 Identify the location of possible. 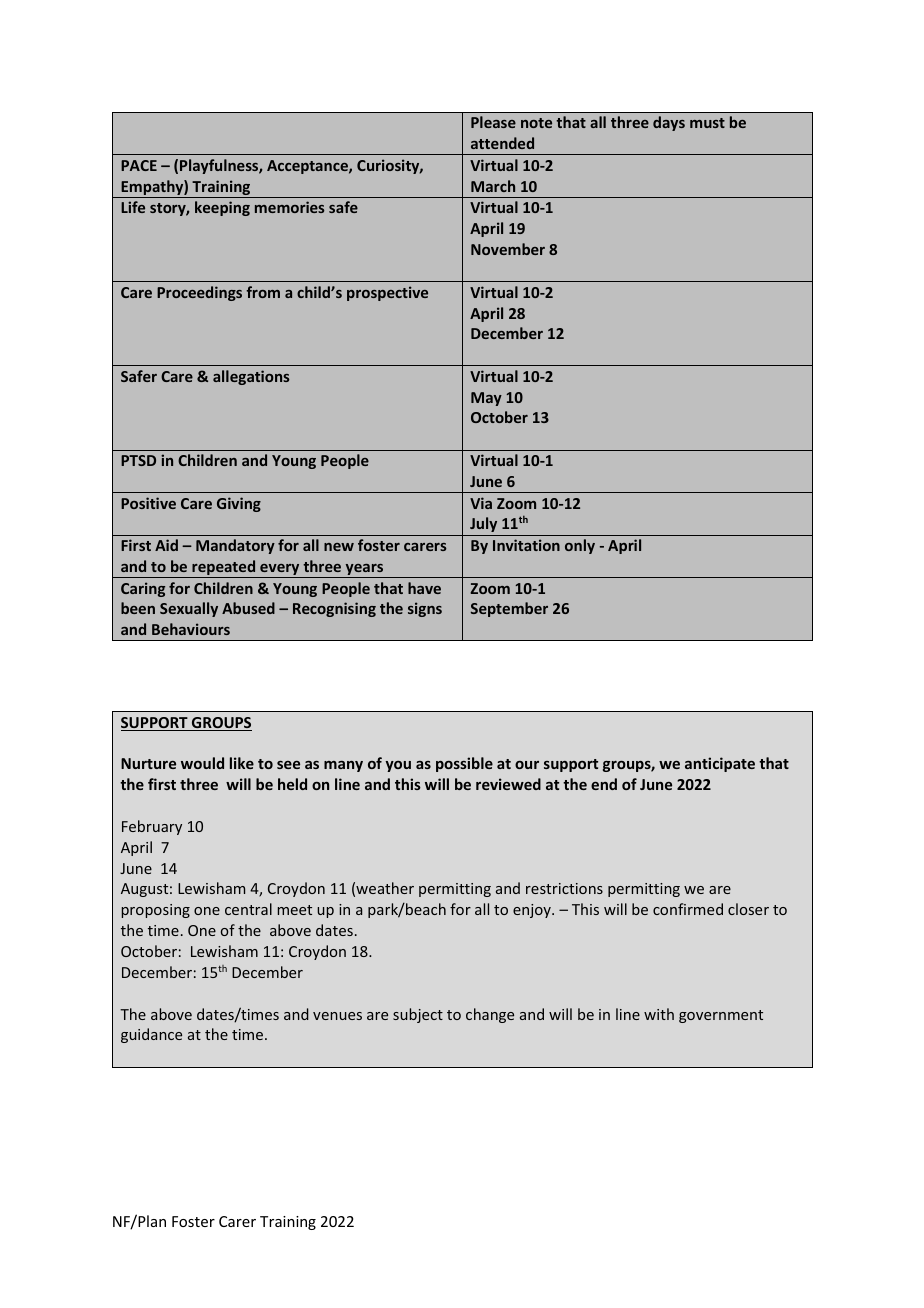
(464, 764).
